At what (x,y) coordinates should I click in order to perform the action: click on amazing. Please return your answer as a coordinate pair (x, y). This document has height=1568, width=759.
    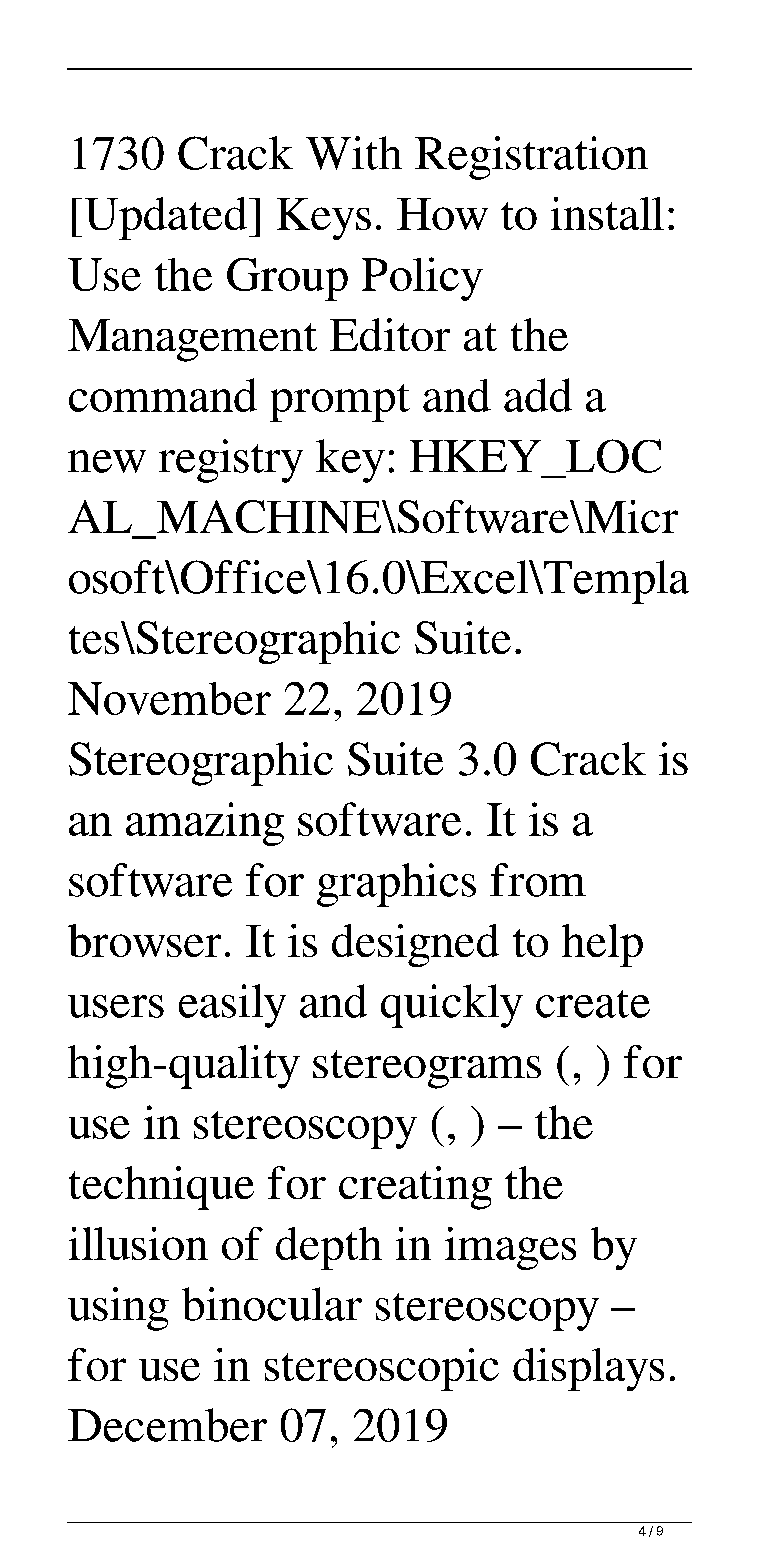
    Looking at the image, I should click on (205, 824).
